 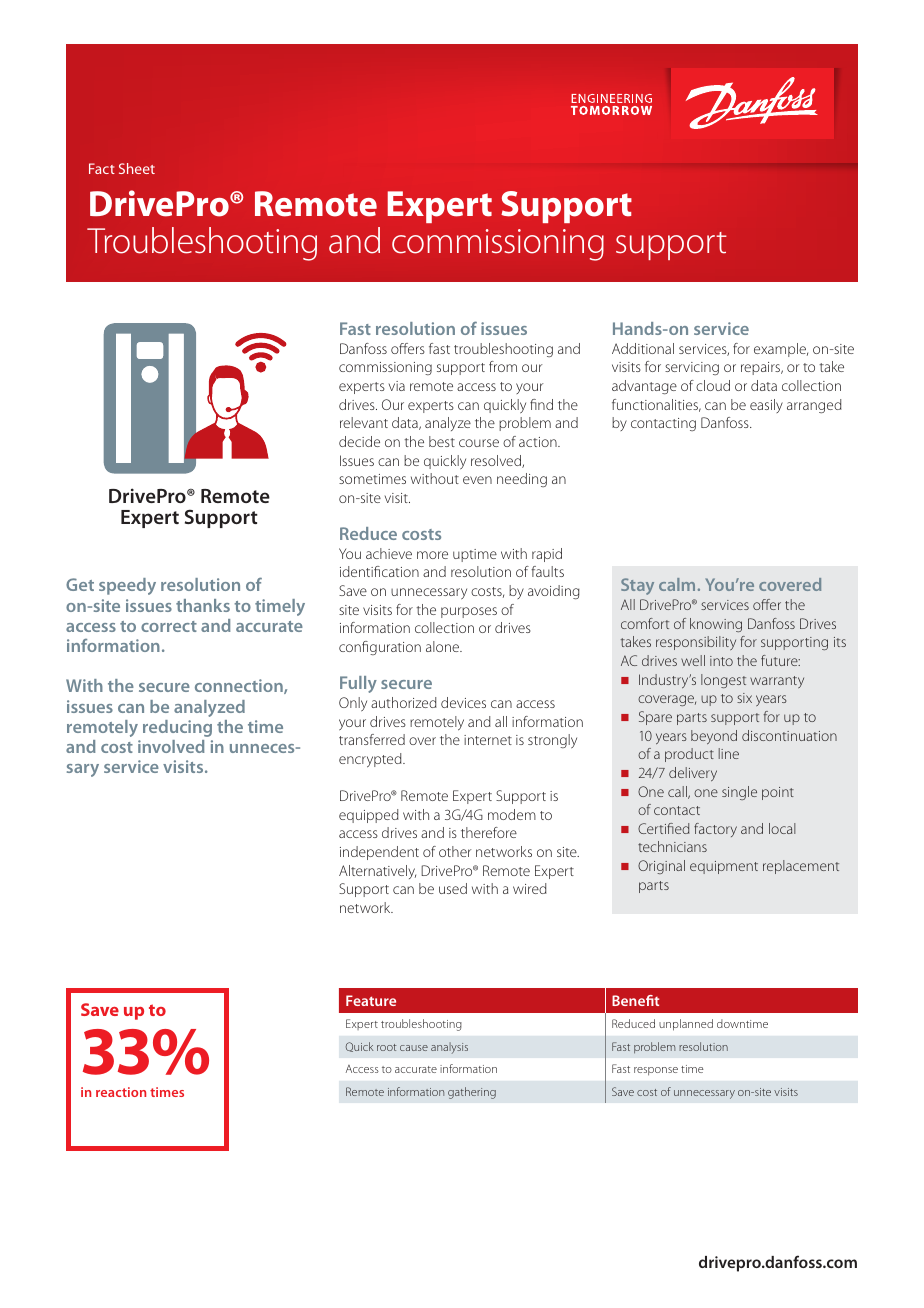 What do you see at coordinates (137, 168) in the image?
I see `Sheet` at bounding box center [137, 168].
